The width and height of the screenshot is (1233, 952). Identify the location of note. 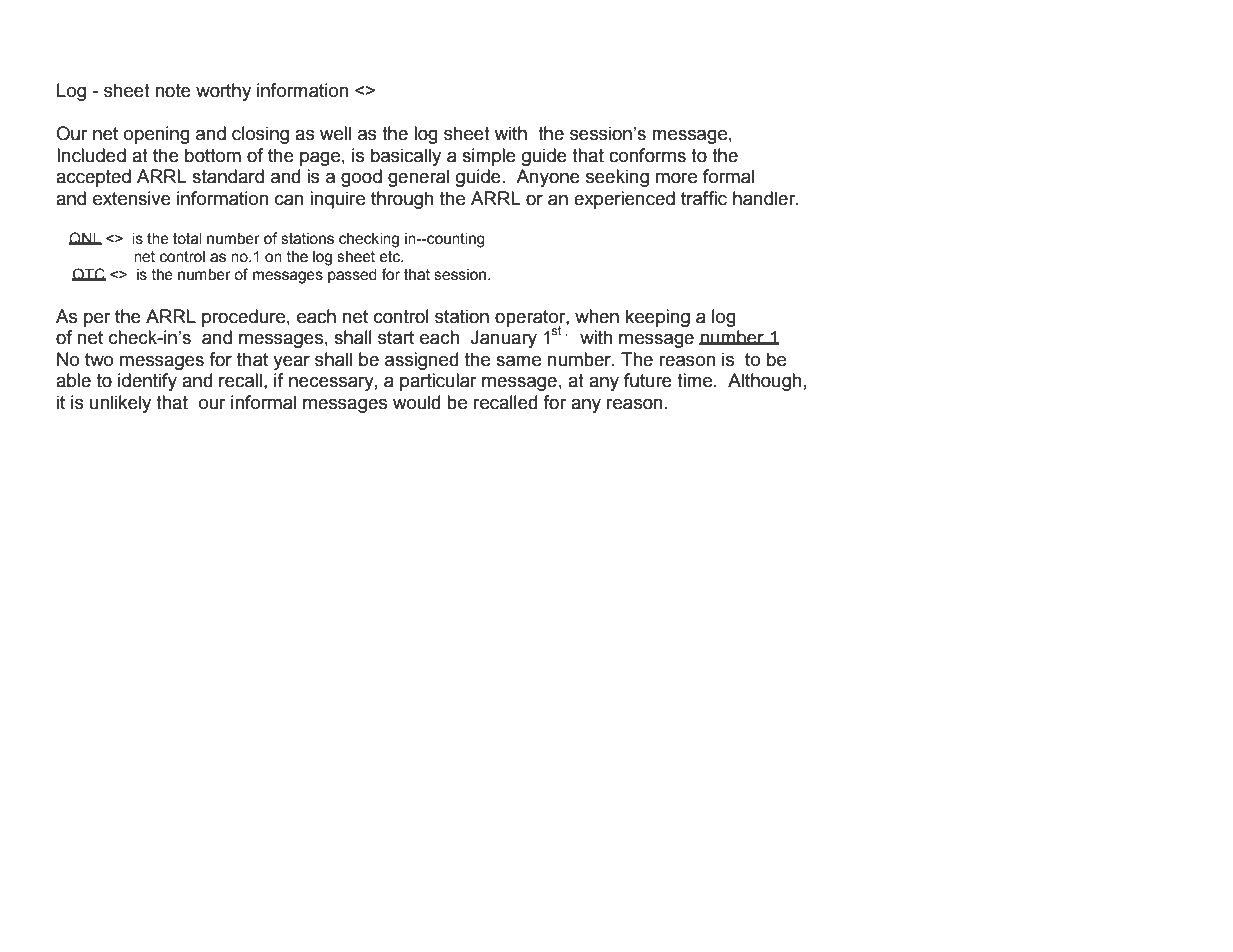
(173, 91).
